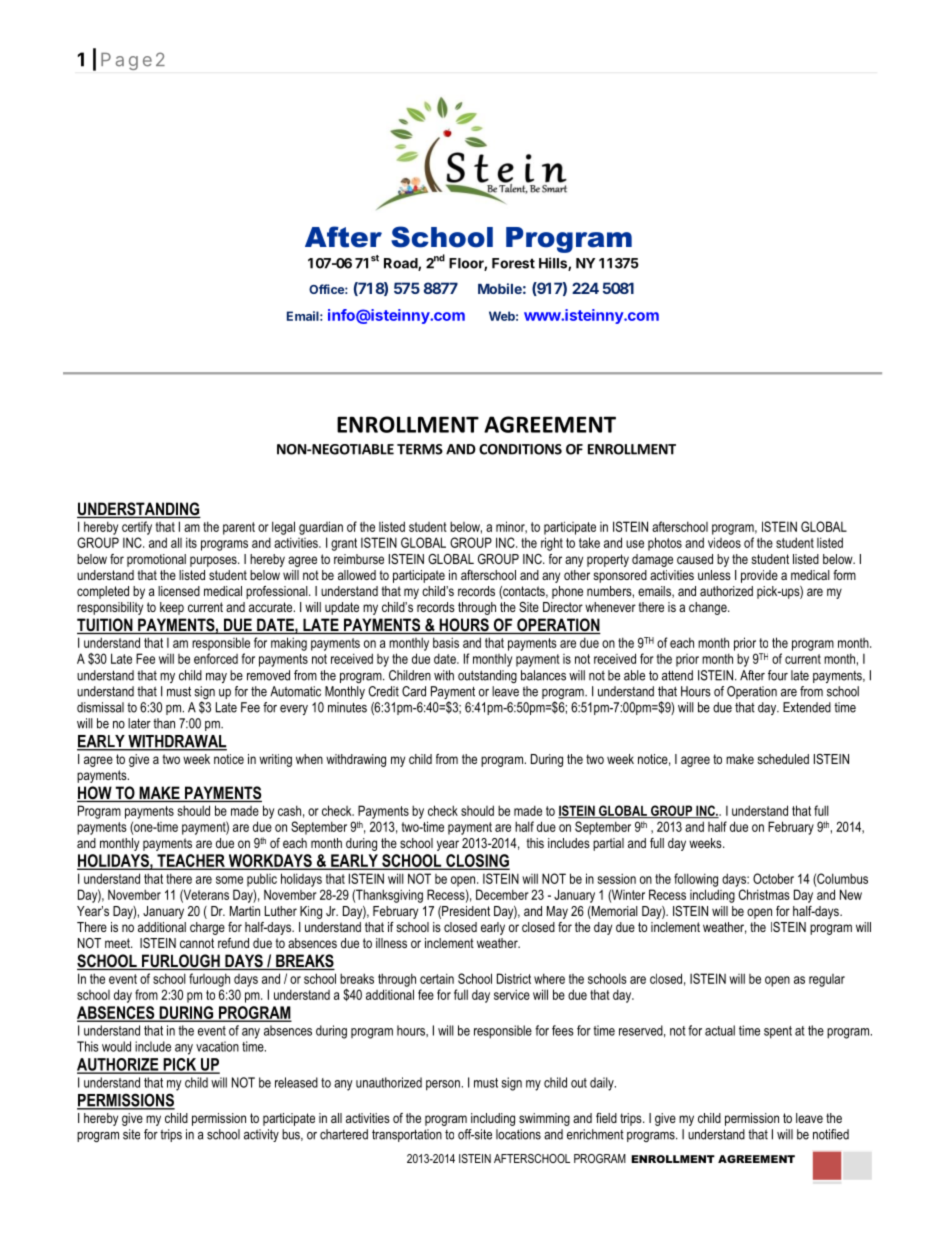 The height and width of the page is (1233, 952). I want to click on person, so click(443, 1085).
